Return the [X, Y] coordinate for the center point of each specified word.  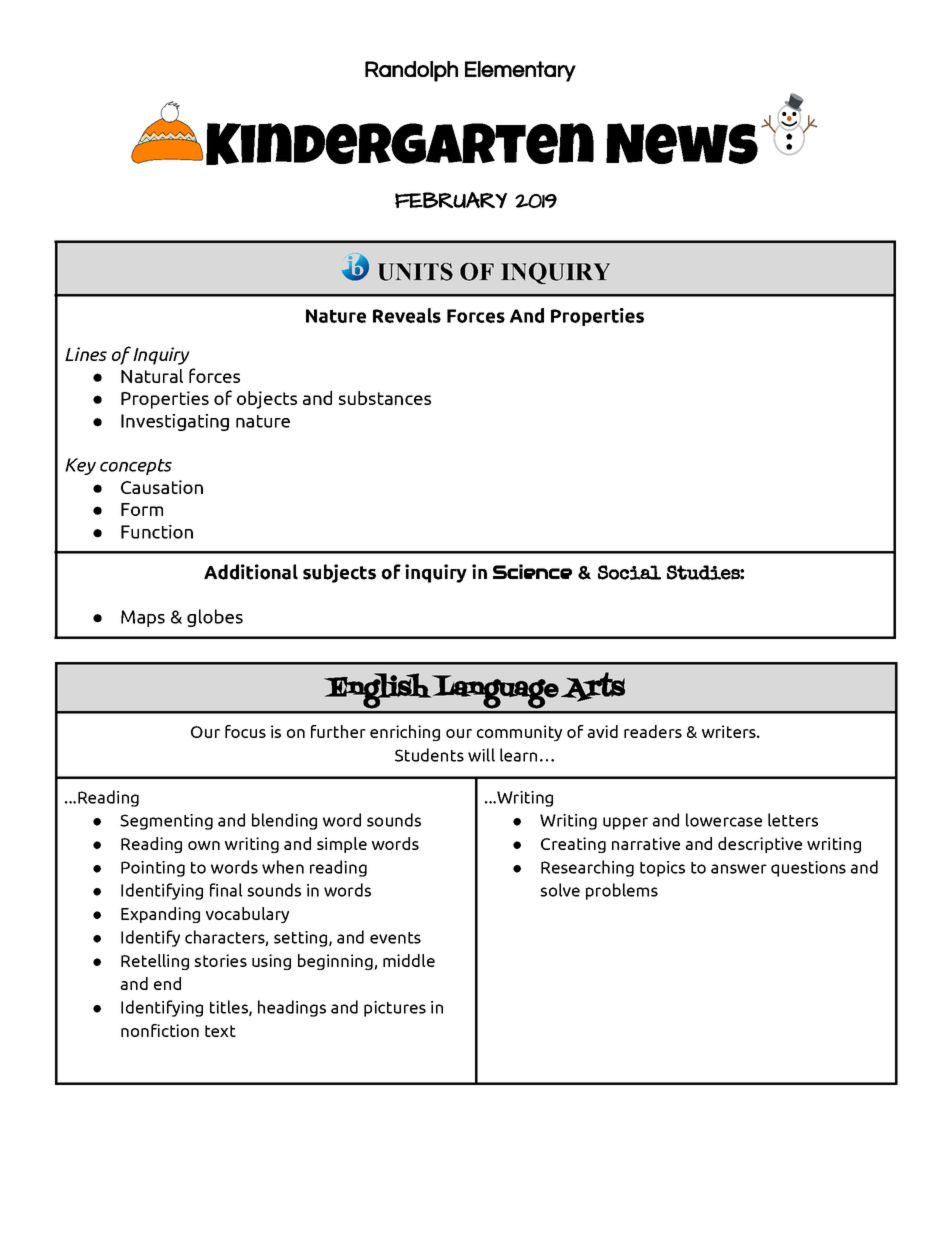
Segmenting [166, 822]
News [682, 143]
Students [429, 755]
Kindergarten [400, 144]
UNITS [415, 272]
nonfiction [160, 1030]
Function [157, 532]
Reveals [407, 315]
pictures [395, 1009]
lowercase [724, 820]
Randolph [411, 71]
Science [532, 571]
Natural [152, 376]
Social [629, 572]
